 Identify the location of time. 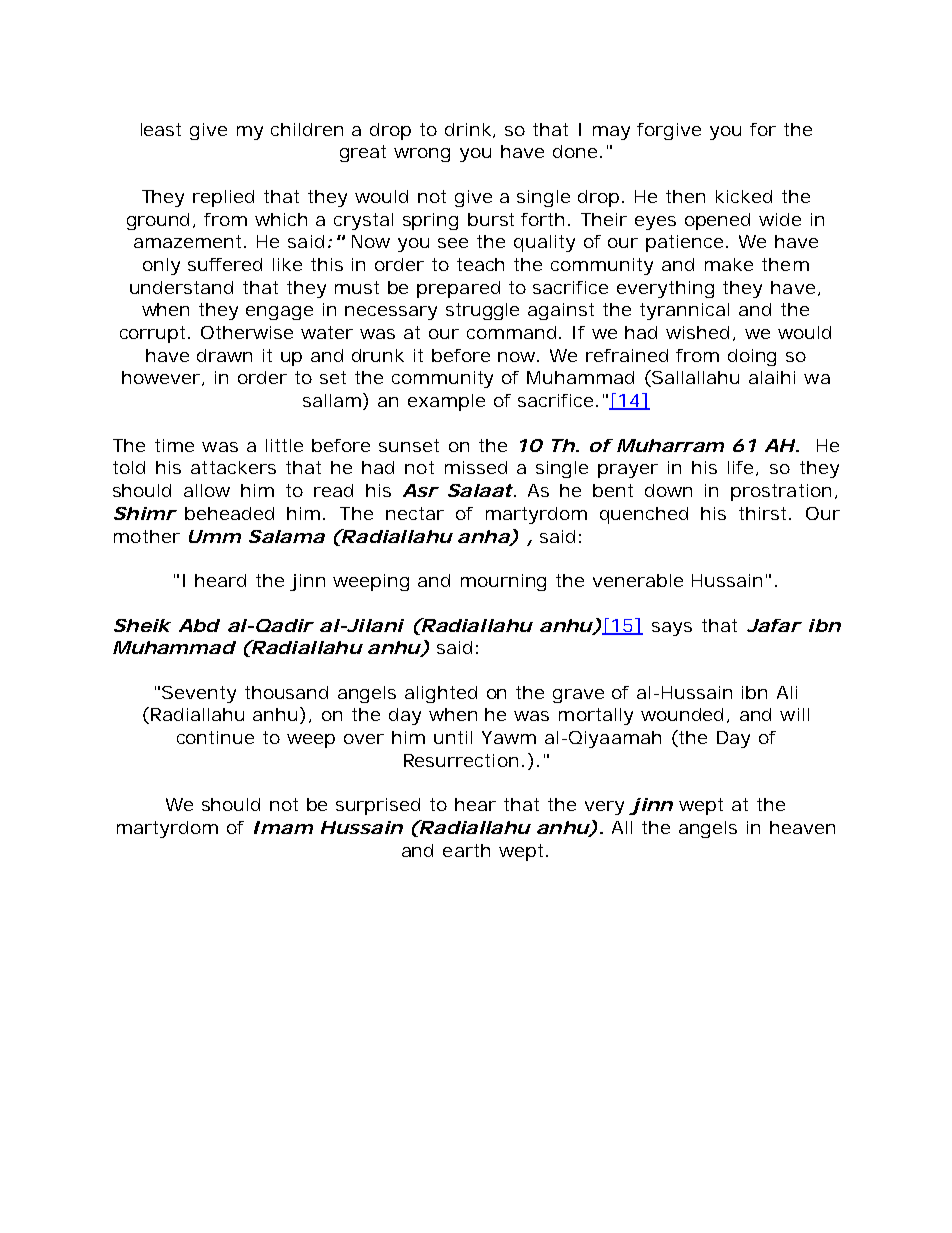
(174, 445).
